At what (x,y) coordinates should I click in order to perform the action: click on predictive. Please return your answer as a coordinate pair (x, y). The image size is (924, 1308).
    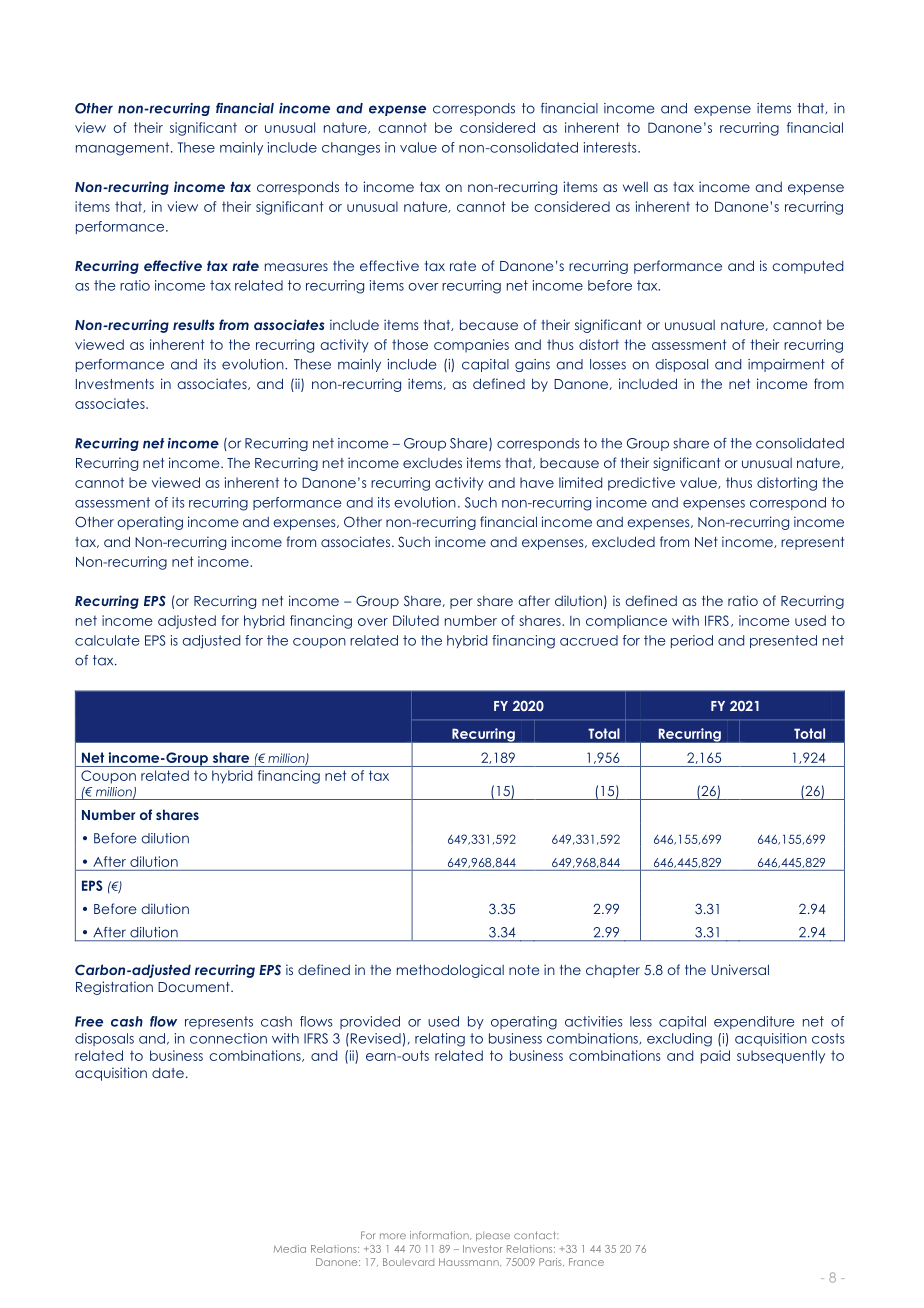
    Looking at the image, I should click on (641, 484).
